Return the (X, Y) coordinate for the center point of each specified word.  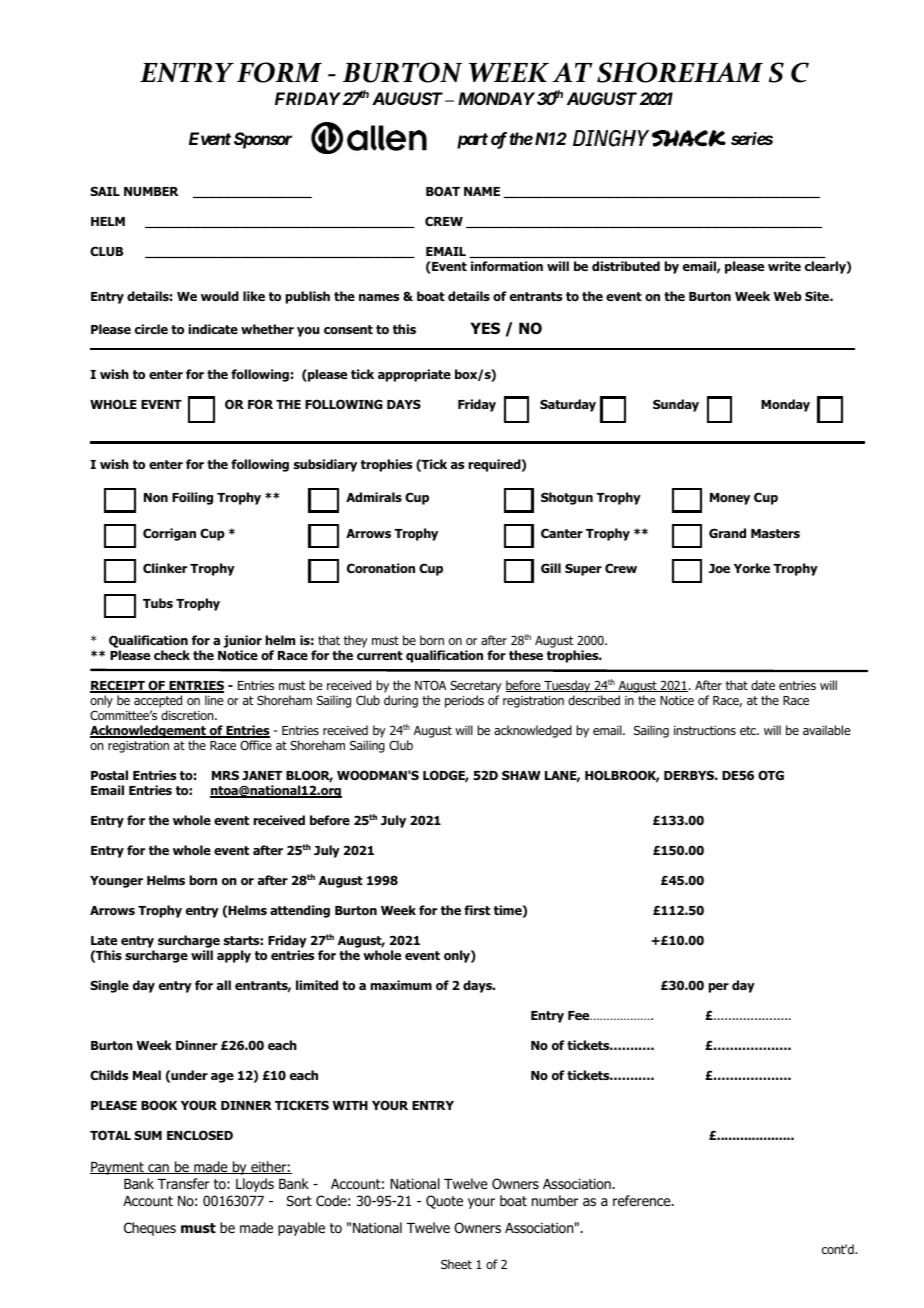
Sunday (676, 405)
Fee (580, 1015)
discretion (188, 715)
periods (464, 701)
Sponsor (263, 140)
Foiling (192, 498)
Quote (444, 1202)
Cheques (150, 1229)
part (472, 141)
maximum (401, 985)
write (784, 266)
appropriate (414, 375)
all (224, 985)
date (763, 685)
